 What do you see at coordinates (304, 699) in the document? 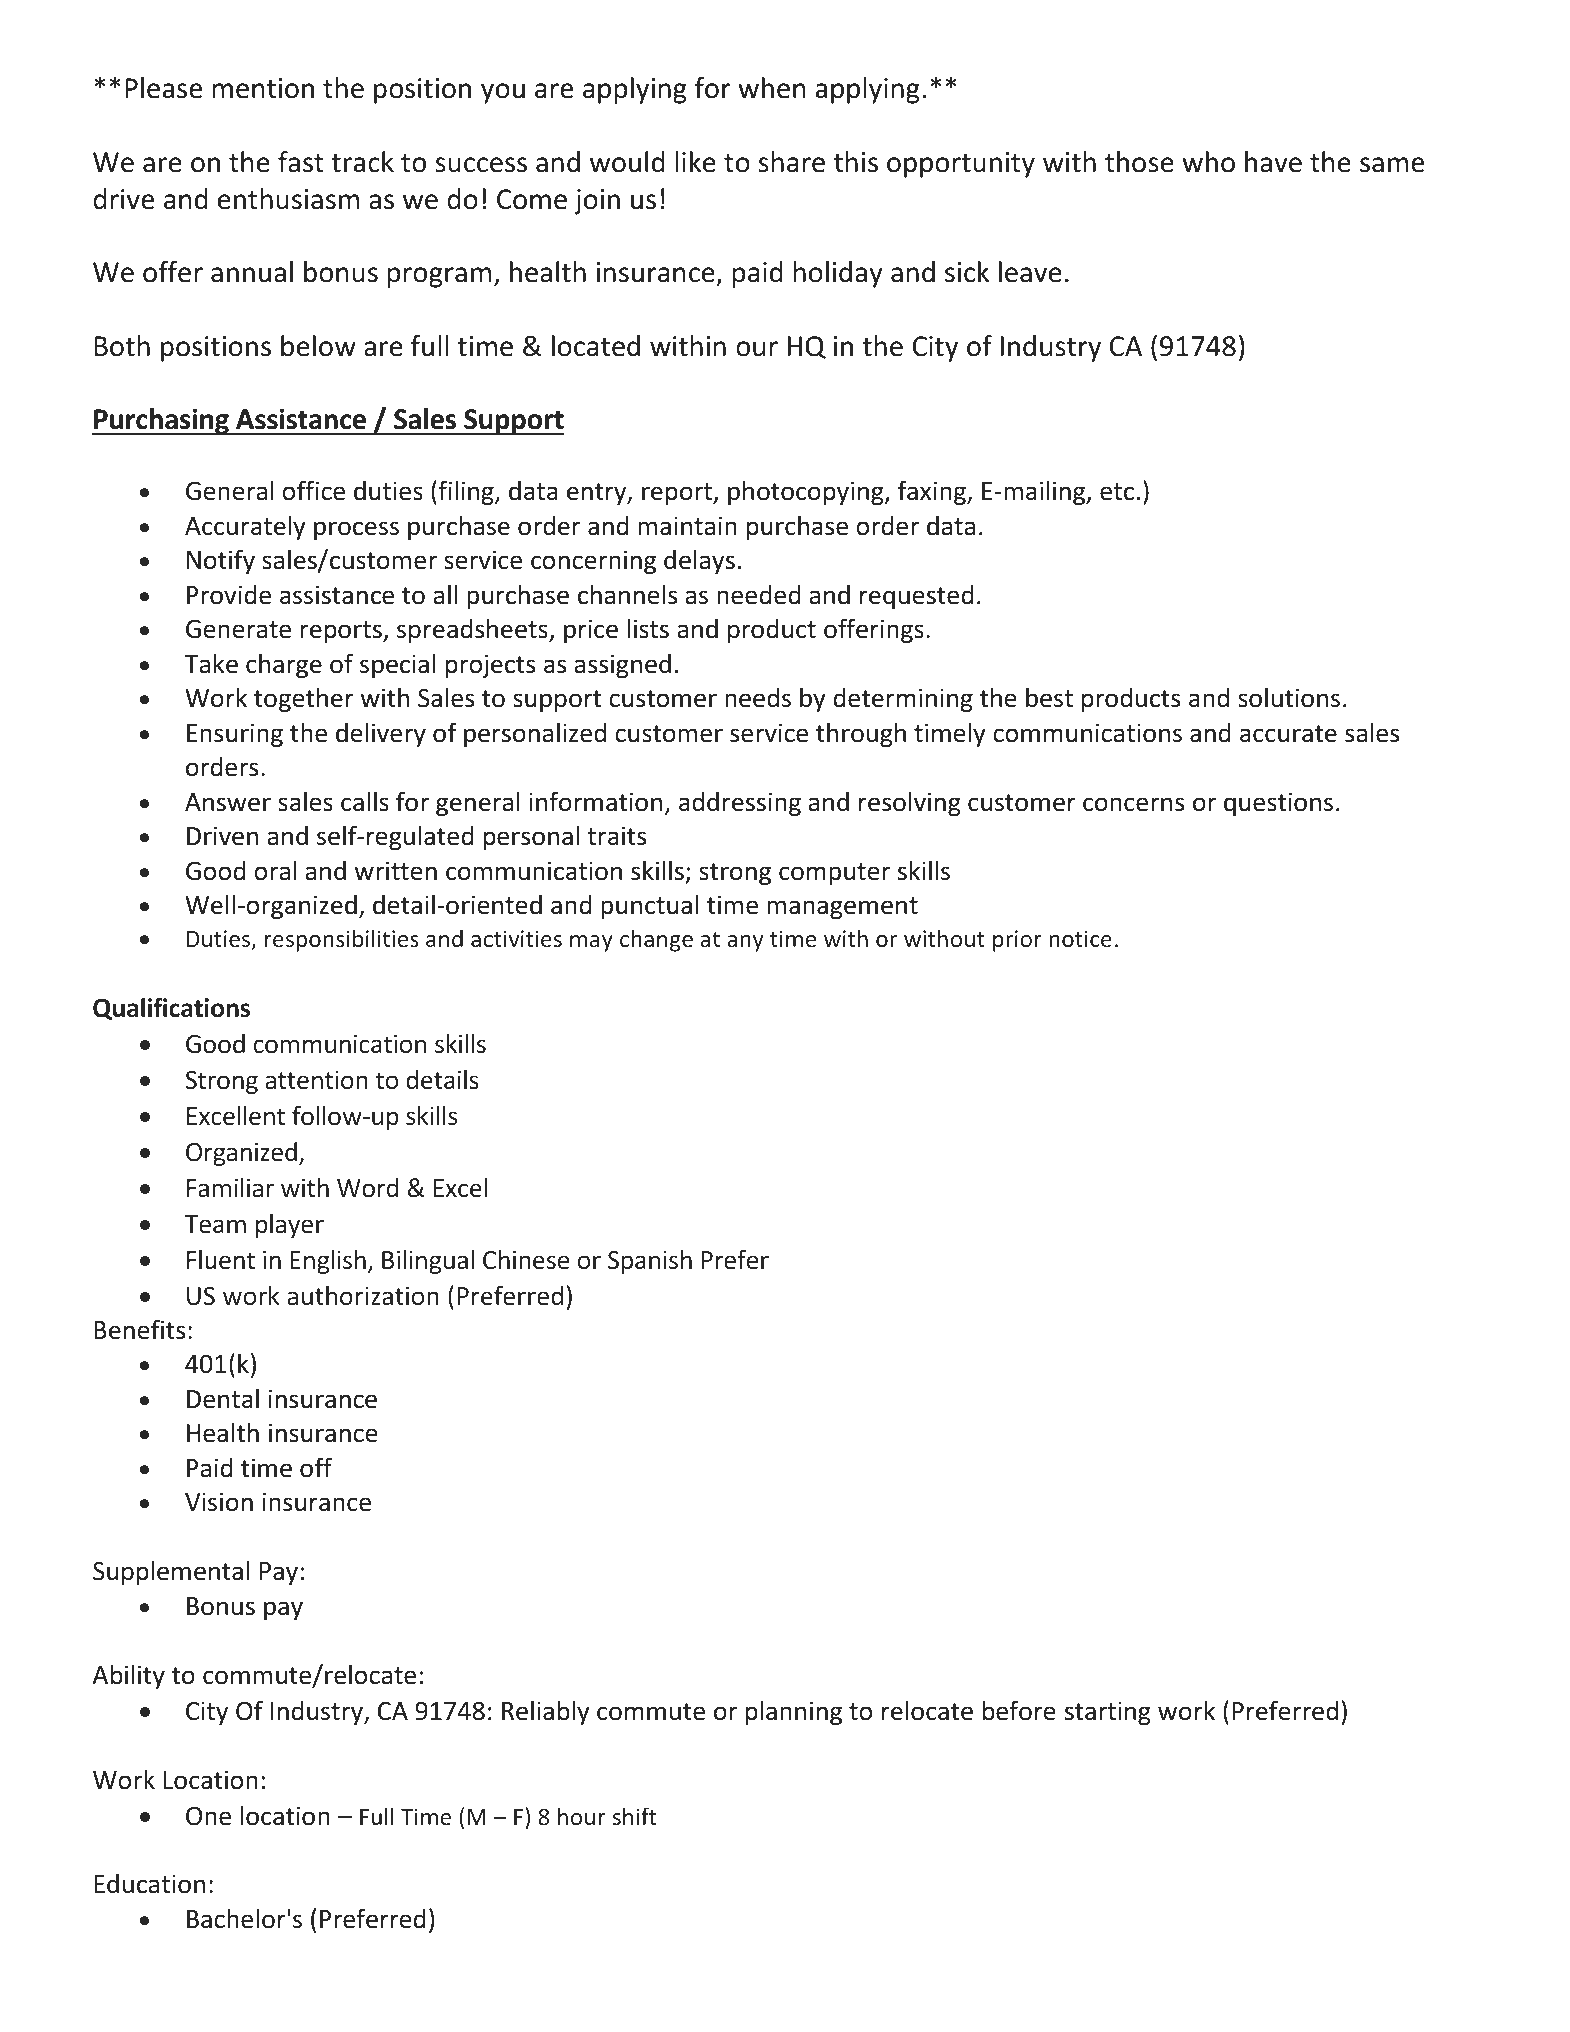
I see `together` at bounding box center [304, 699].
